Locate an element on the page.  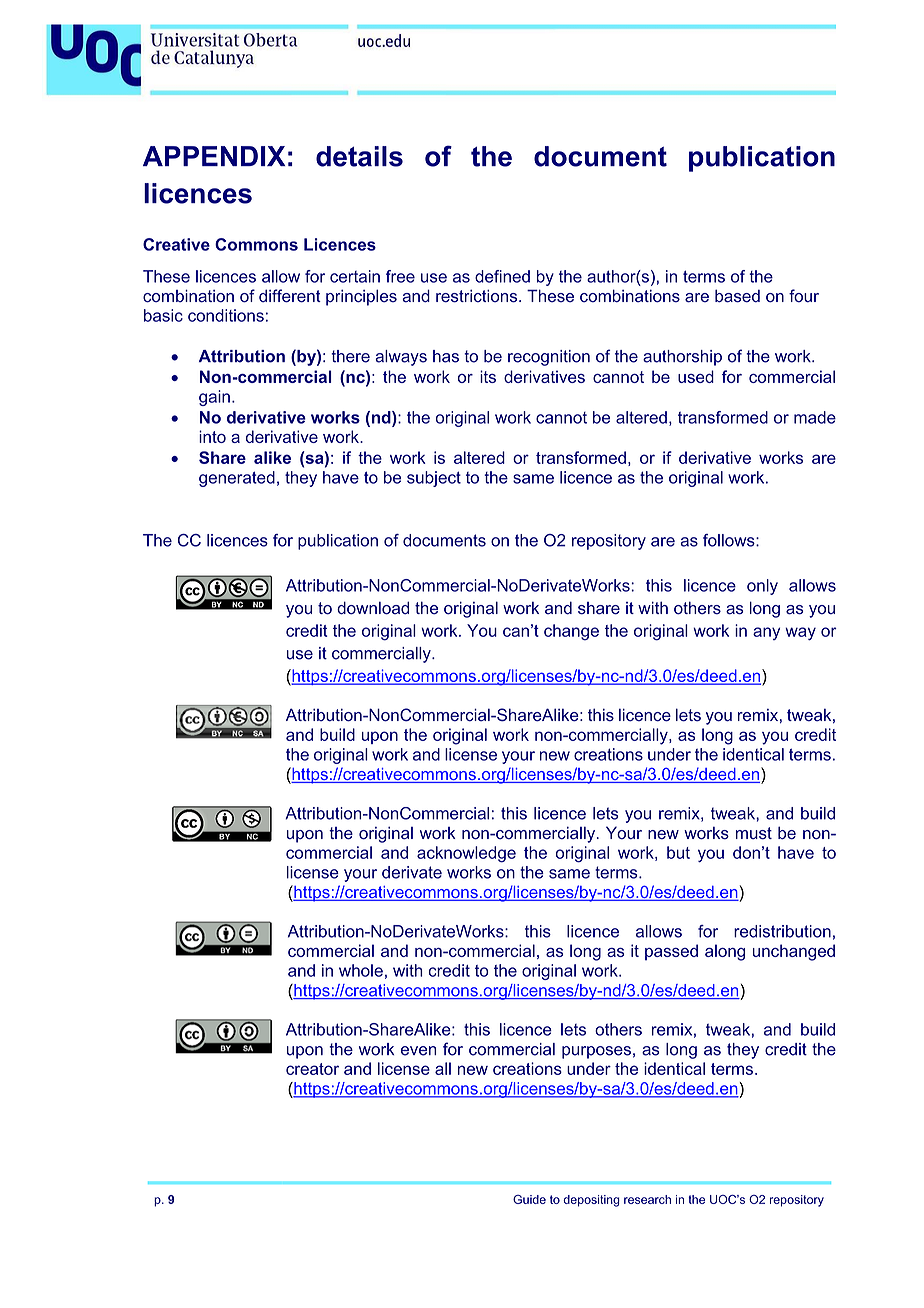
acknowledge is located at coordinates (466, 854).
